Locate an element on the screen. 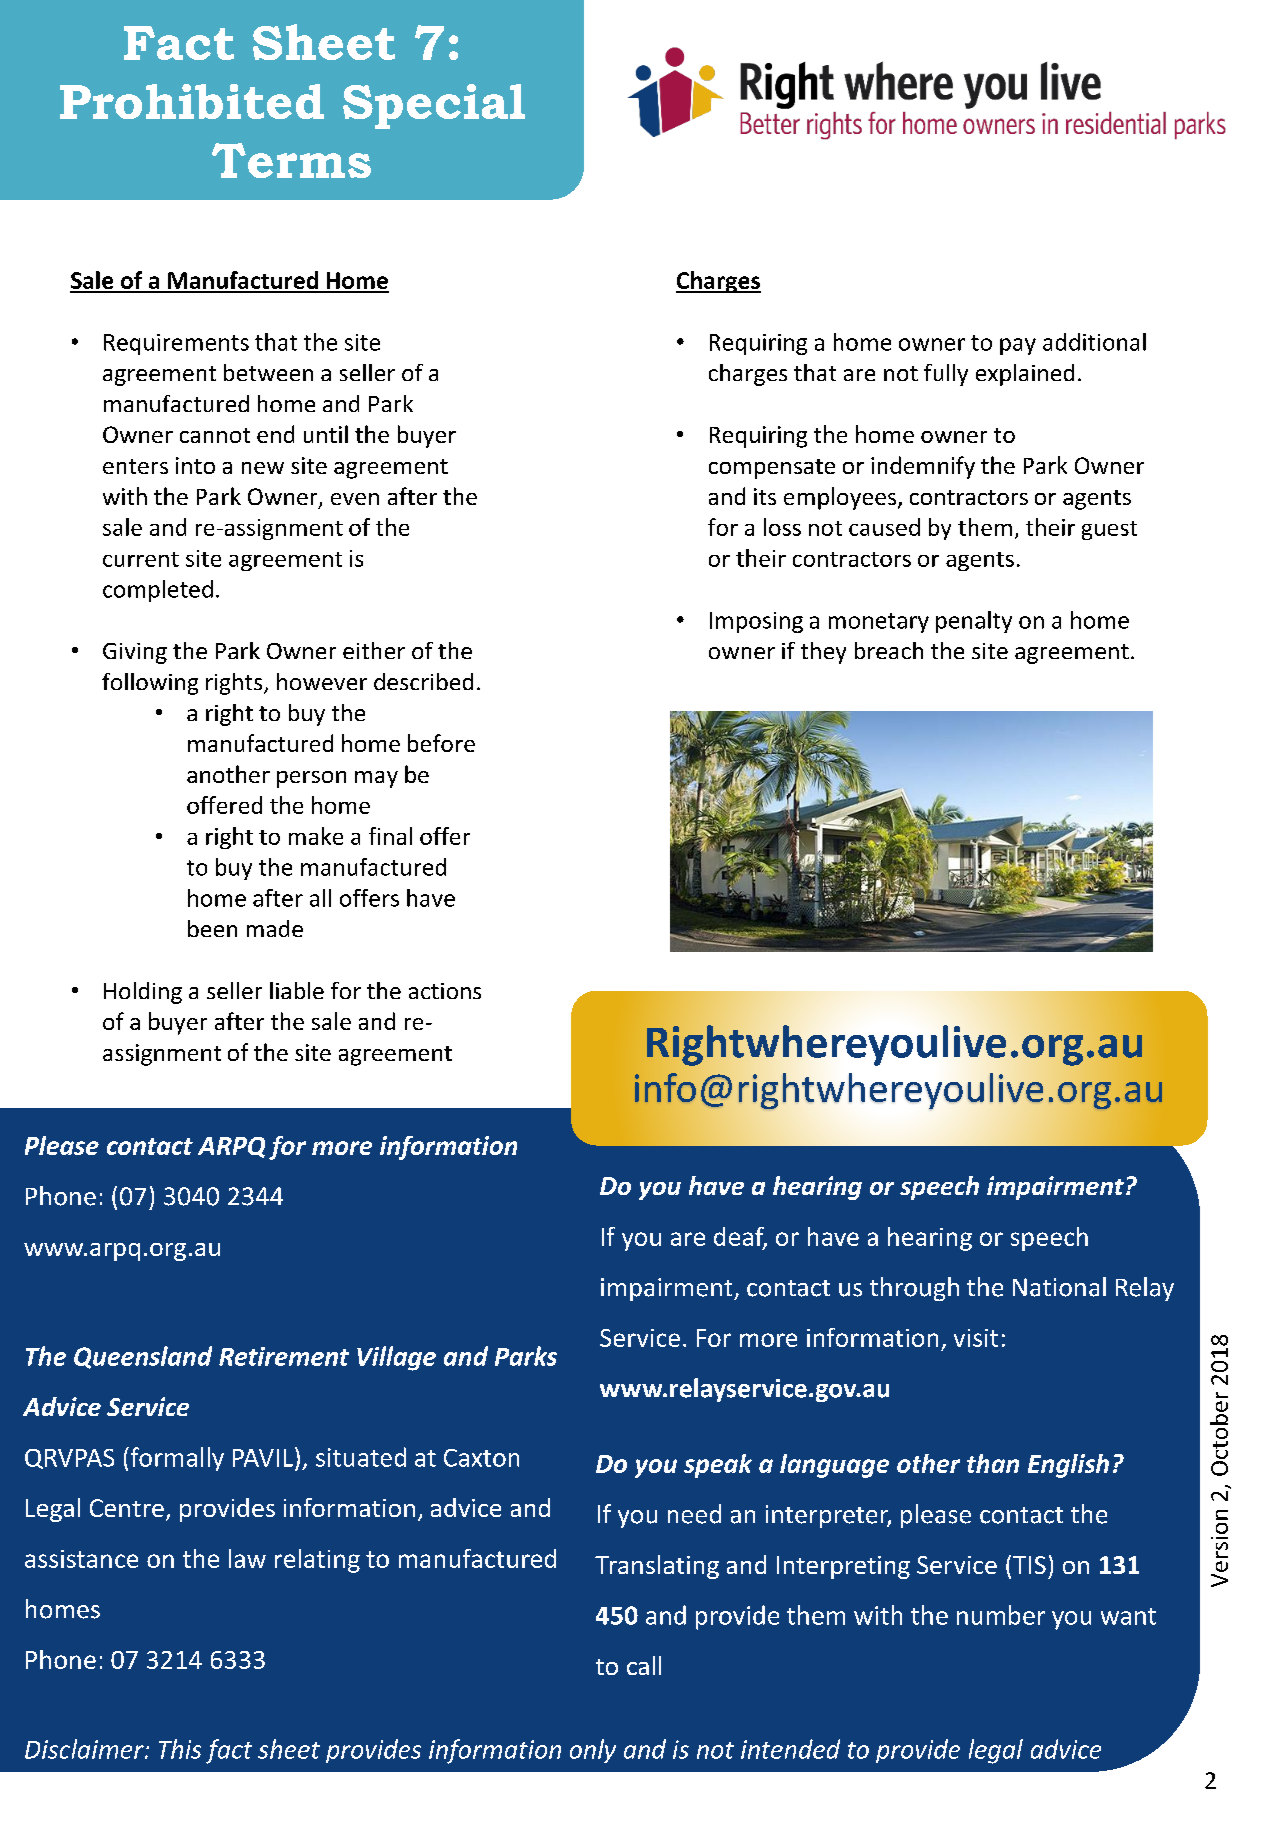  This is located at coordinates (180, 1749).
